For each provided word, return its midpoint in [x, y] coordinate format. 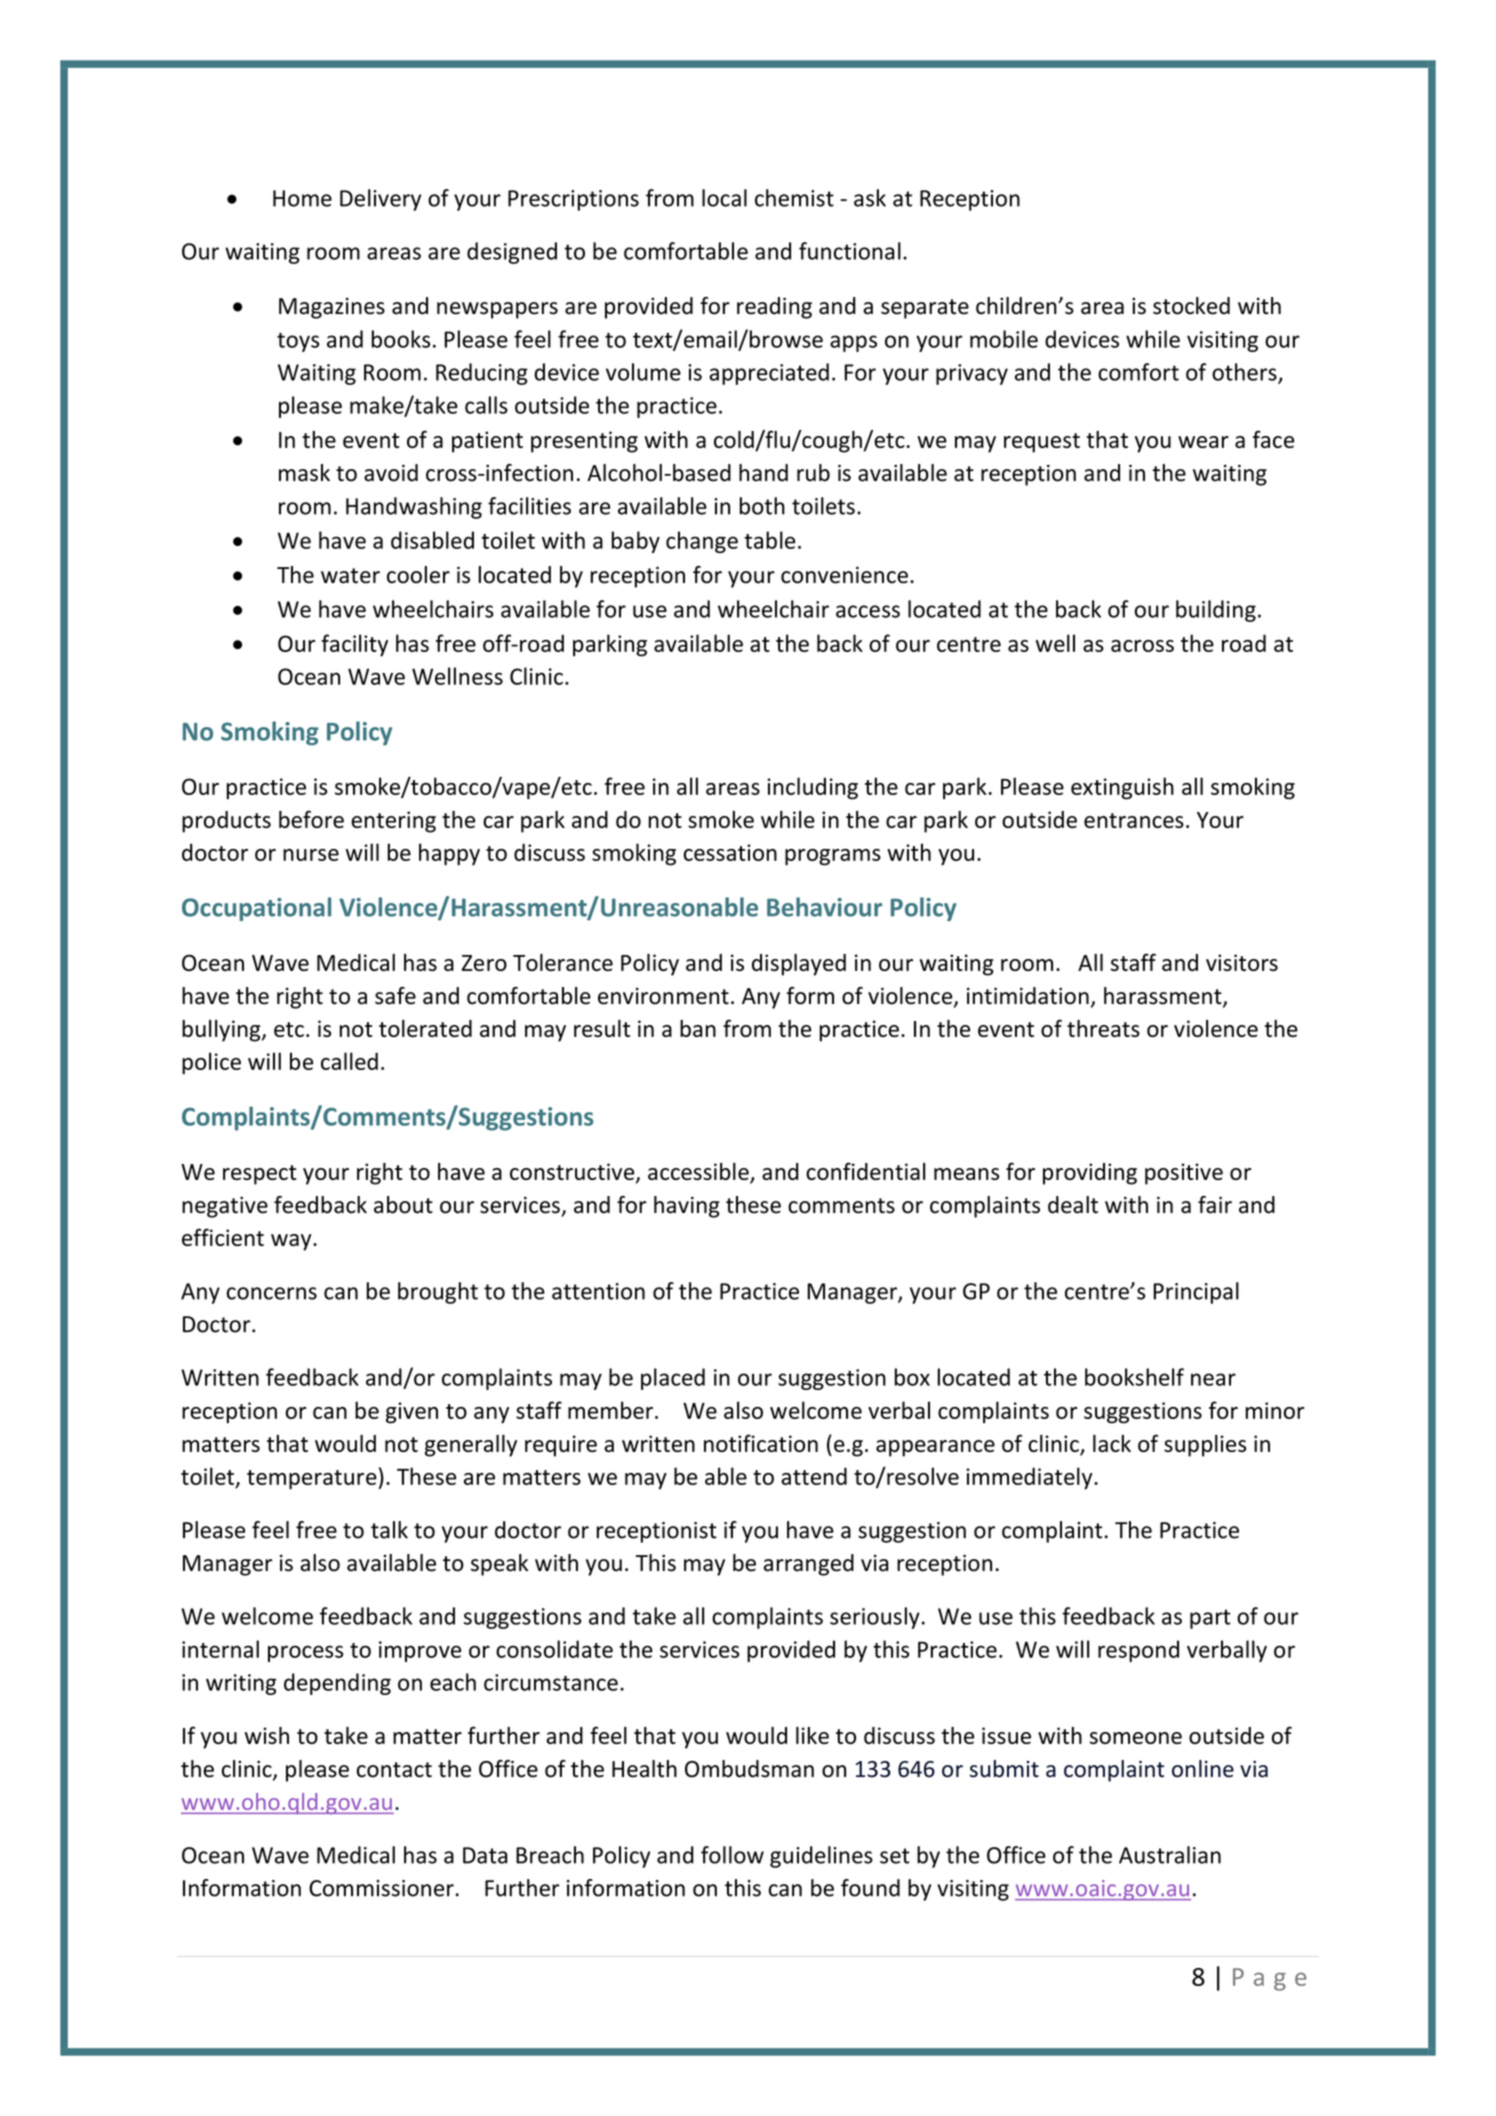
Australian [1170, 1855]
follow [732, 1855]
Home [302, 198]
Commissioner [381, 1888]
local [724, 198]
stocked [1191, 306]
